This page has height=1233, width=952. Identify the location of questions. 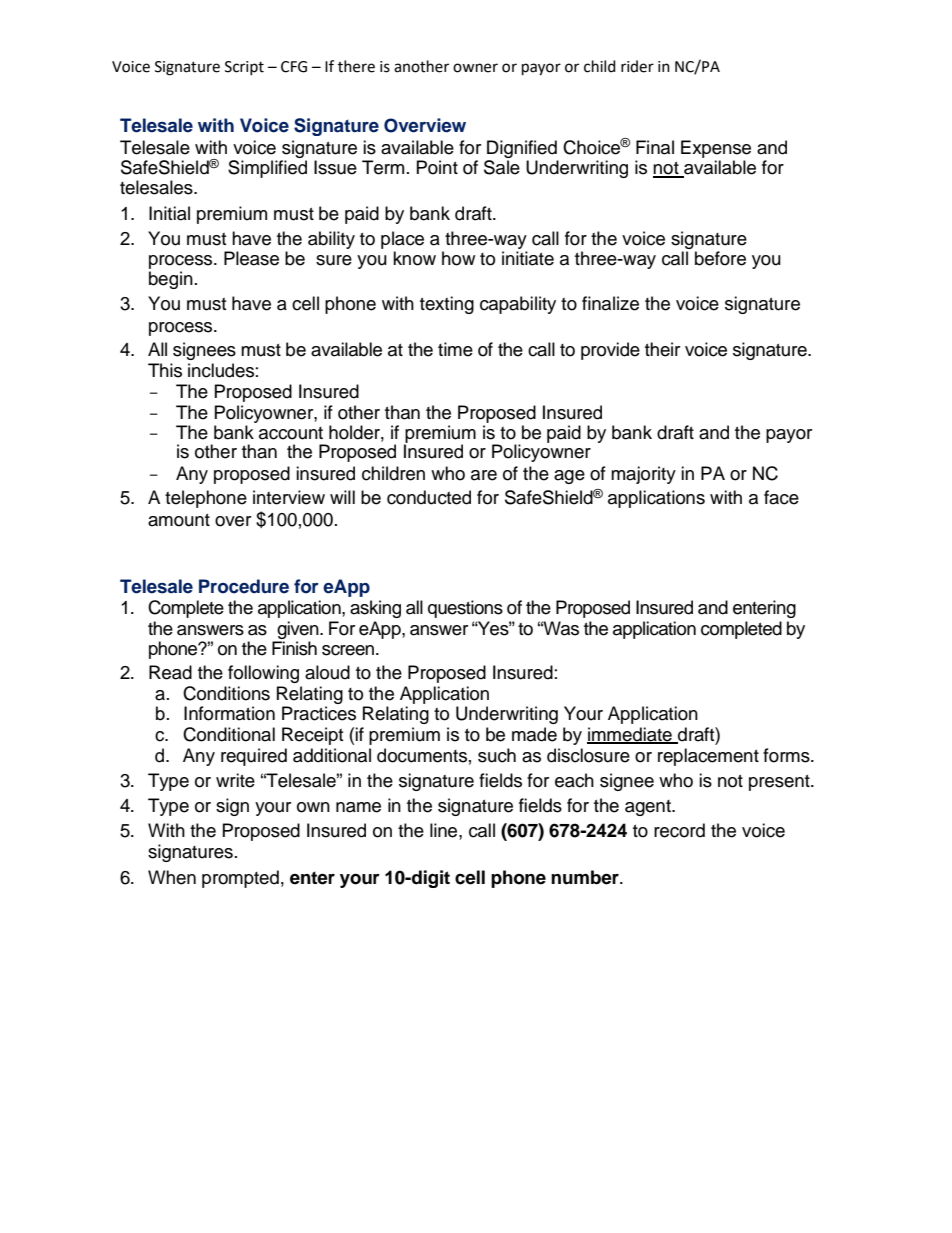
(465, 609).
